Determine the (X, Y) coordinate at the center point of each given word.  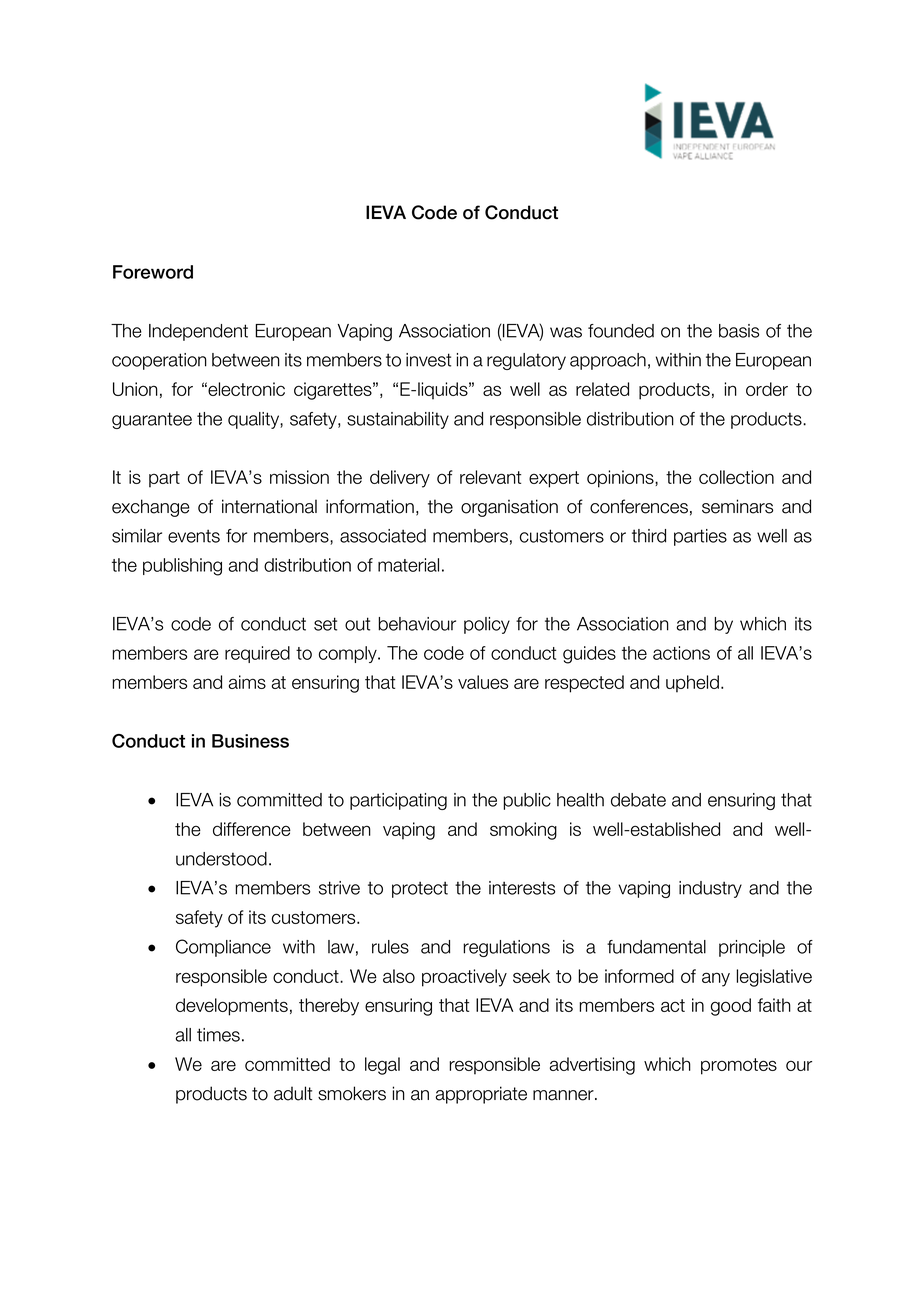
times (218, 1035)
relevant (490, 477)
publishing (182, 567)
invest (428, 360)
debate (638, 800)
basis (739, 331)
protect (420, 889)
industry (710, 889)
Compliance (223, 948)
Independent (198, 332)
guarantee (152, 420)
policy (487, 625)
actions (681, 653)
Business (250, 741)
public (527, 801)
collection (736, 477)
